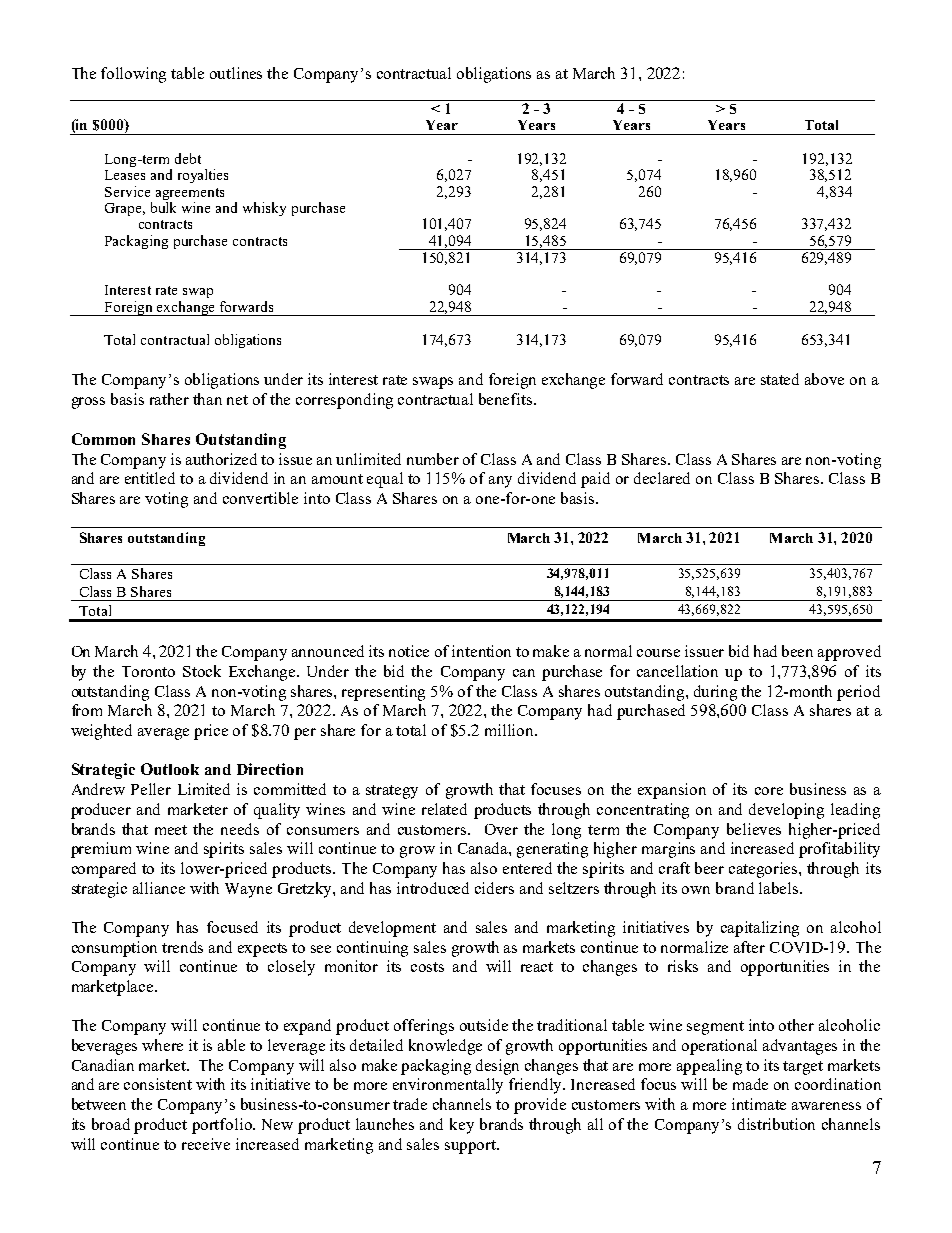  I want to click on following, so click(133, 75).
